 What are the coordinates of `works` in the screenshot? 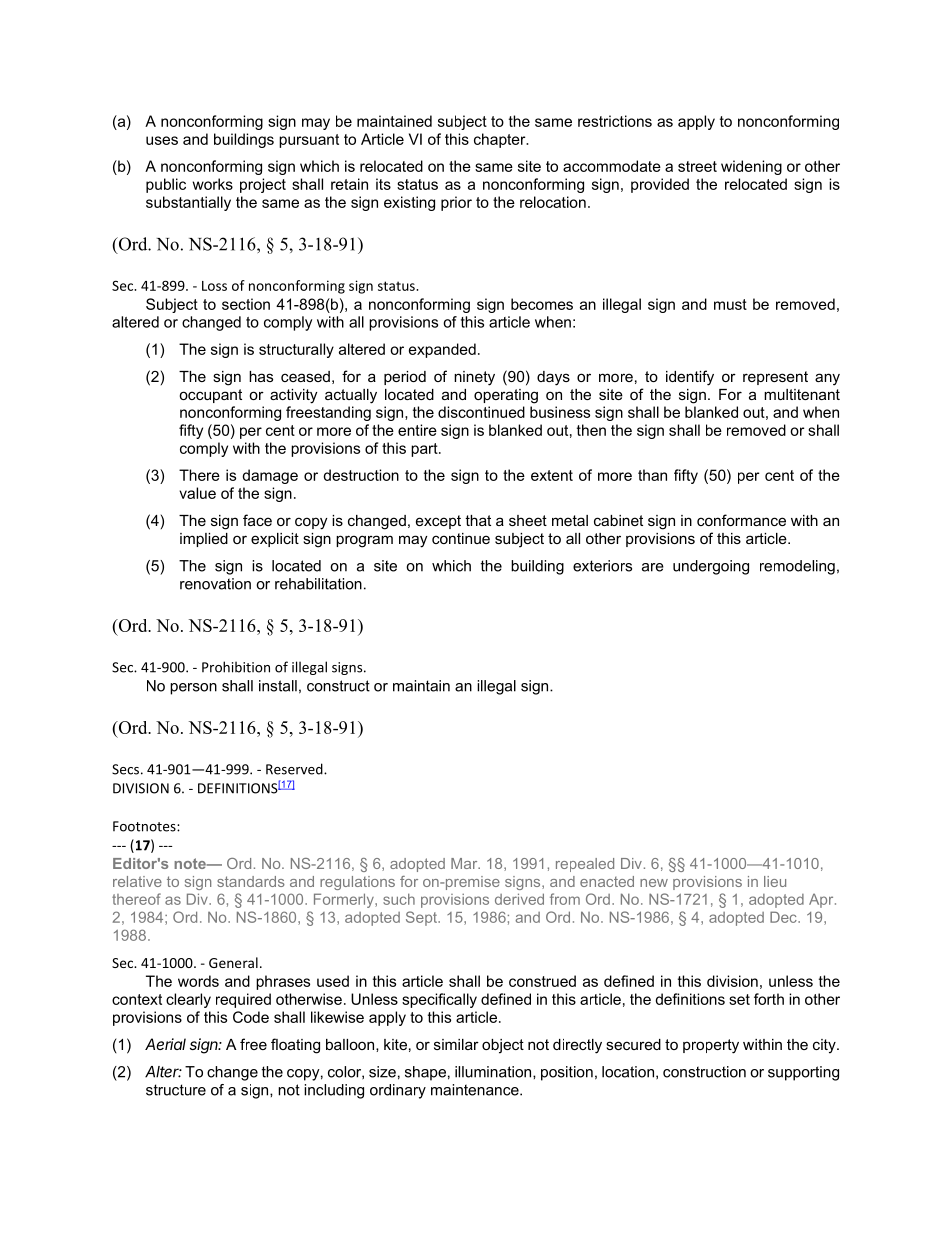 It's located at (212, 184).
